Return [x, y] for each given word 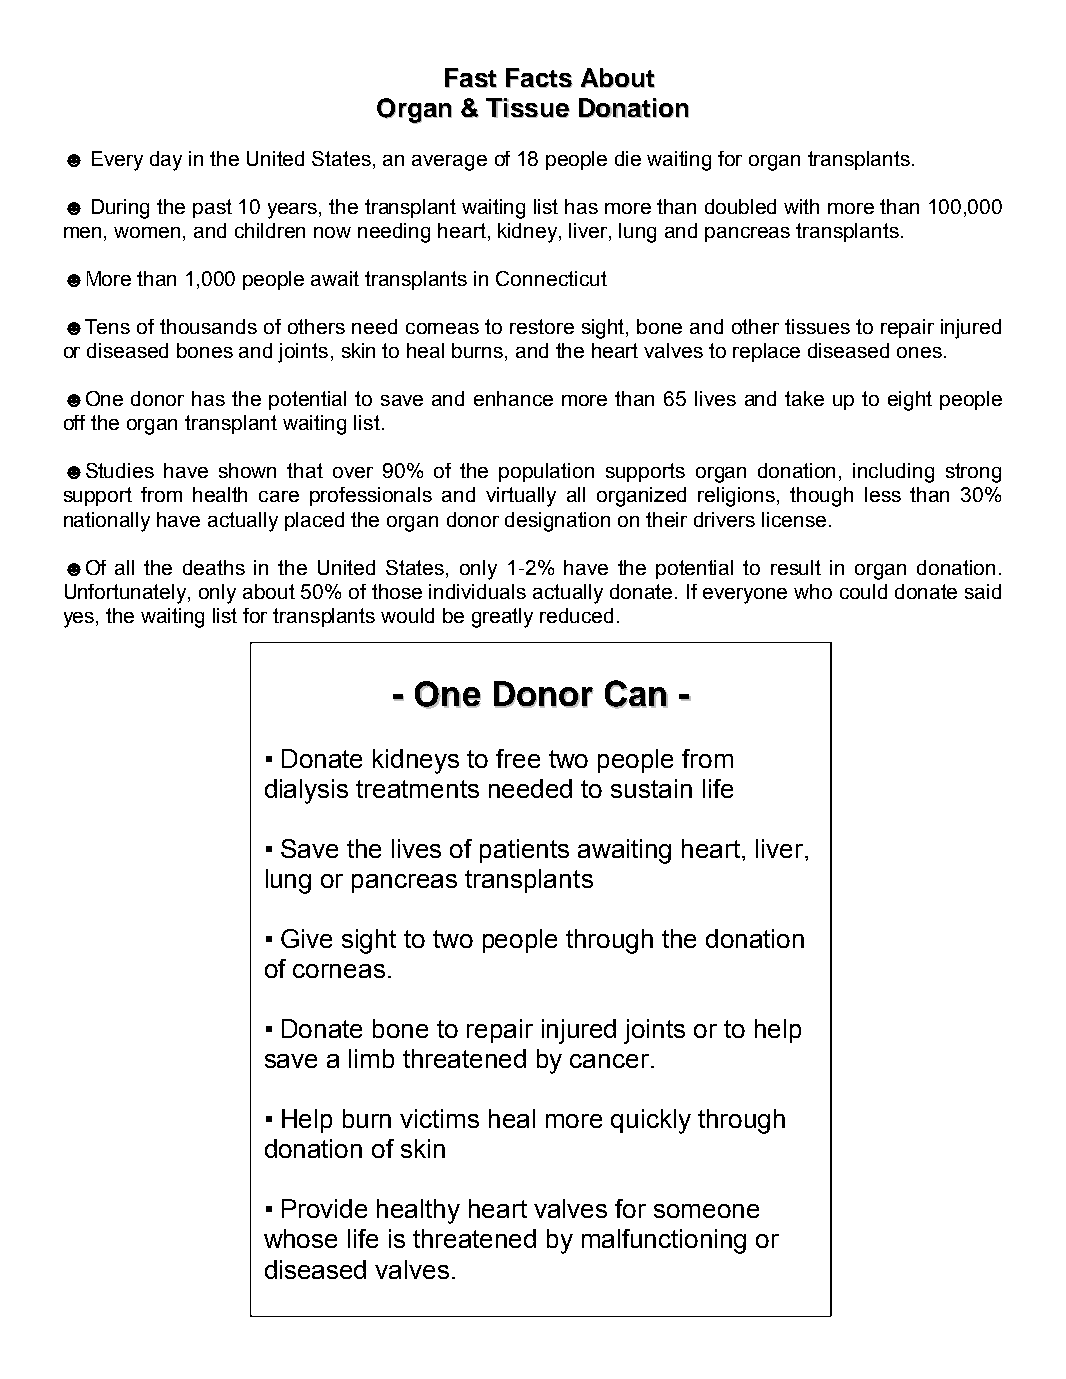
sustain [651, 788]
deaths [214, 567]
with [801, 206]
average [449, 163]
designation [557, 522]
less [883, 494]
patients [524, 851]
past [212, 208]
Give [306, 938]
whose [300, 1238]
